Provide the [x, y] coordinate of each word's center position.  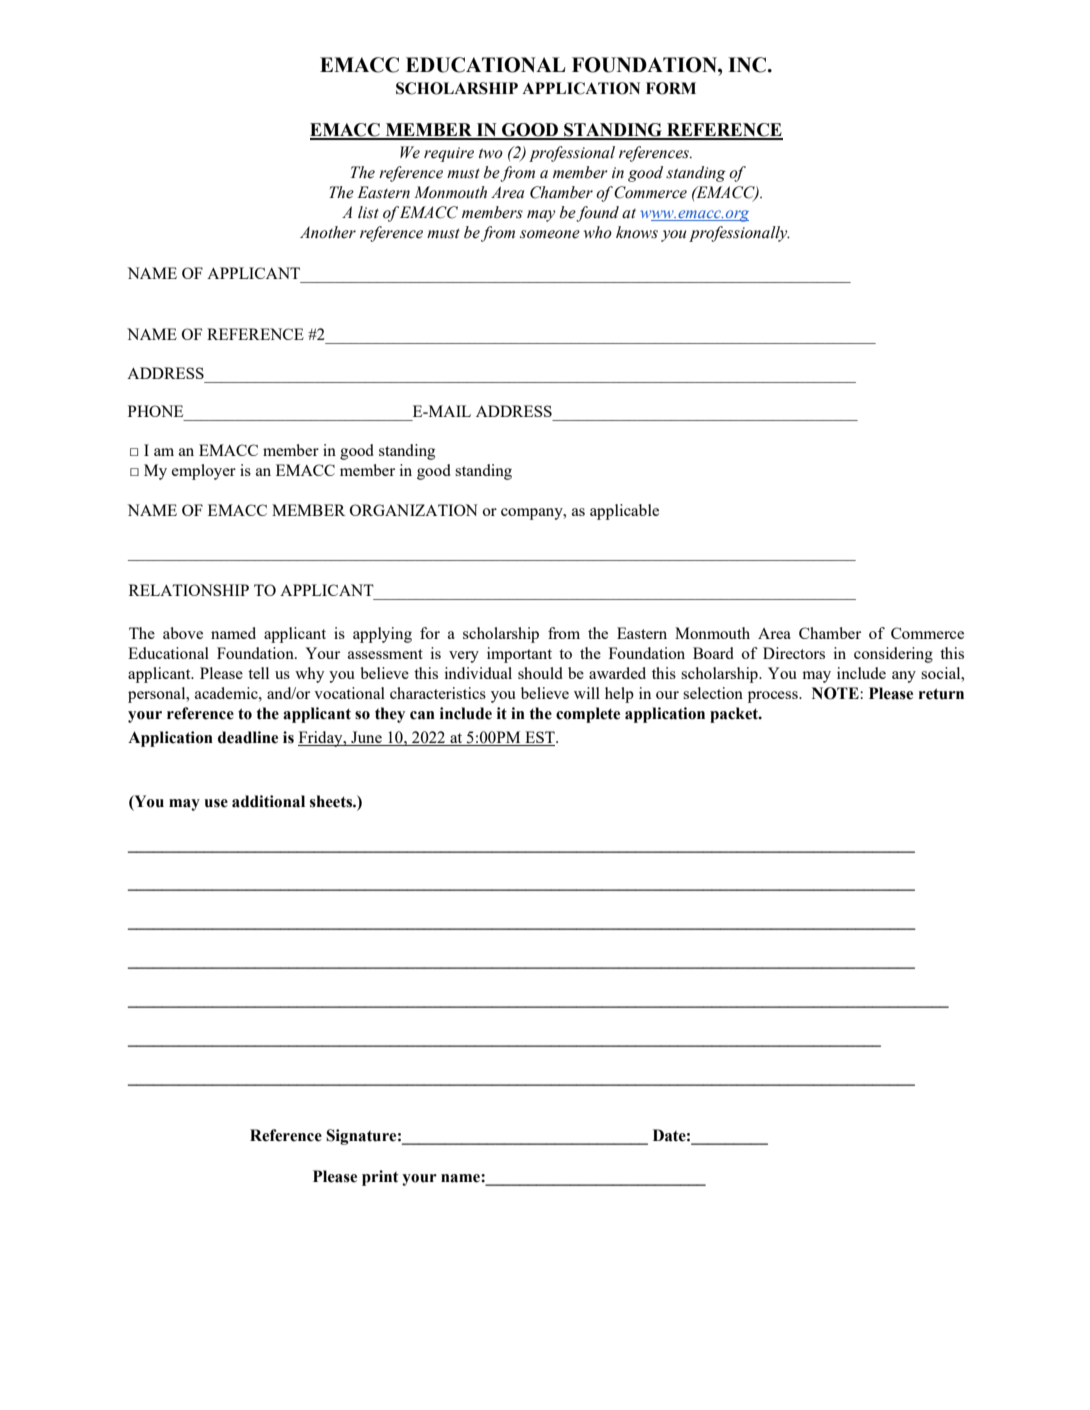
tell [258, 673]
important [519, 655]
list [368, 212]
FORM [671, 88]
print [380, 1178]
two [491, 153]
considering [893, 655]
